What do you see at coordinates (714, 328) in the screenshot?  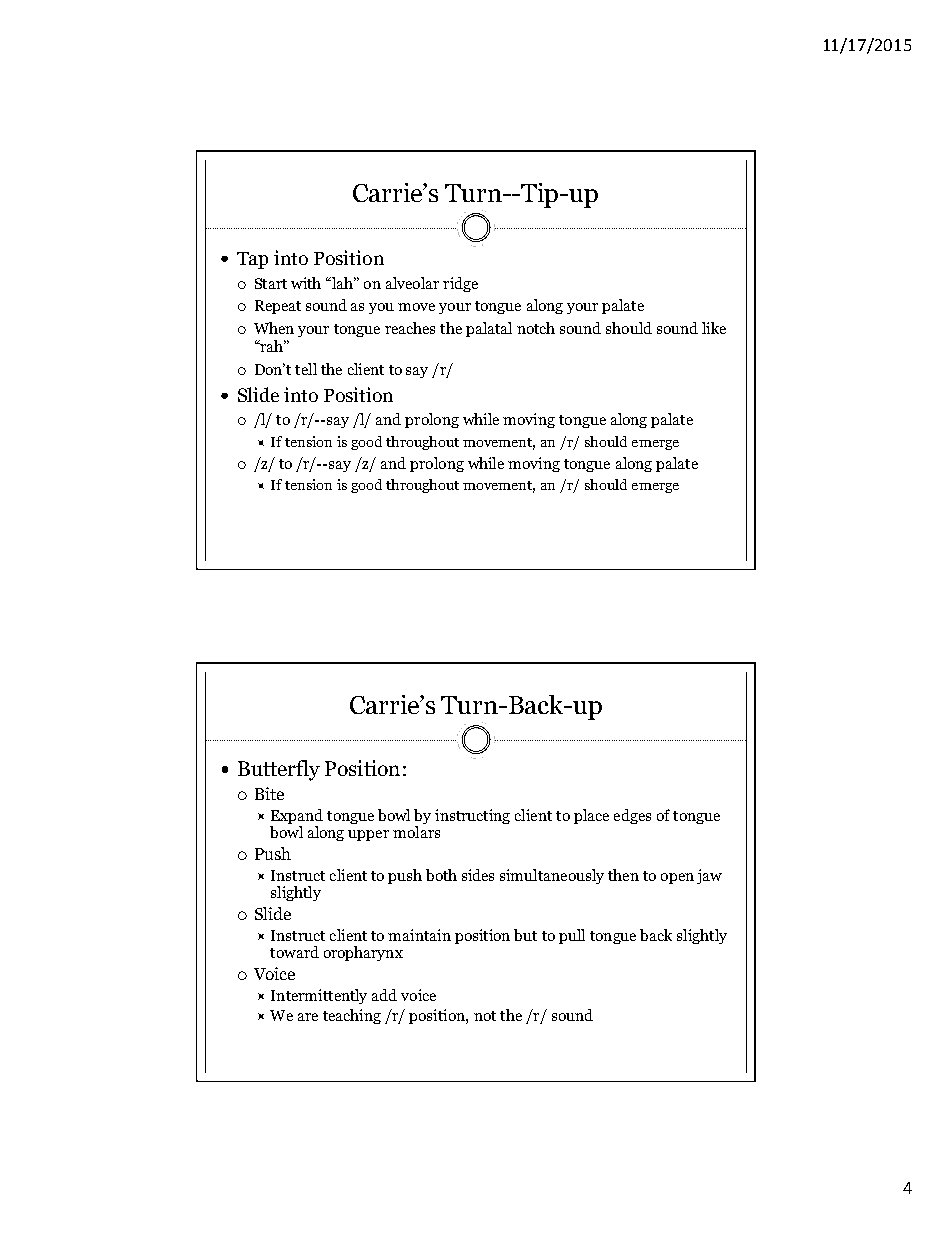 I see `like` at bounding box center [714, 328].
